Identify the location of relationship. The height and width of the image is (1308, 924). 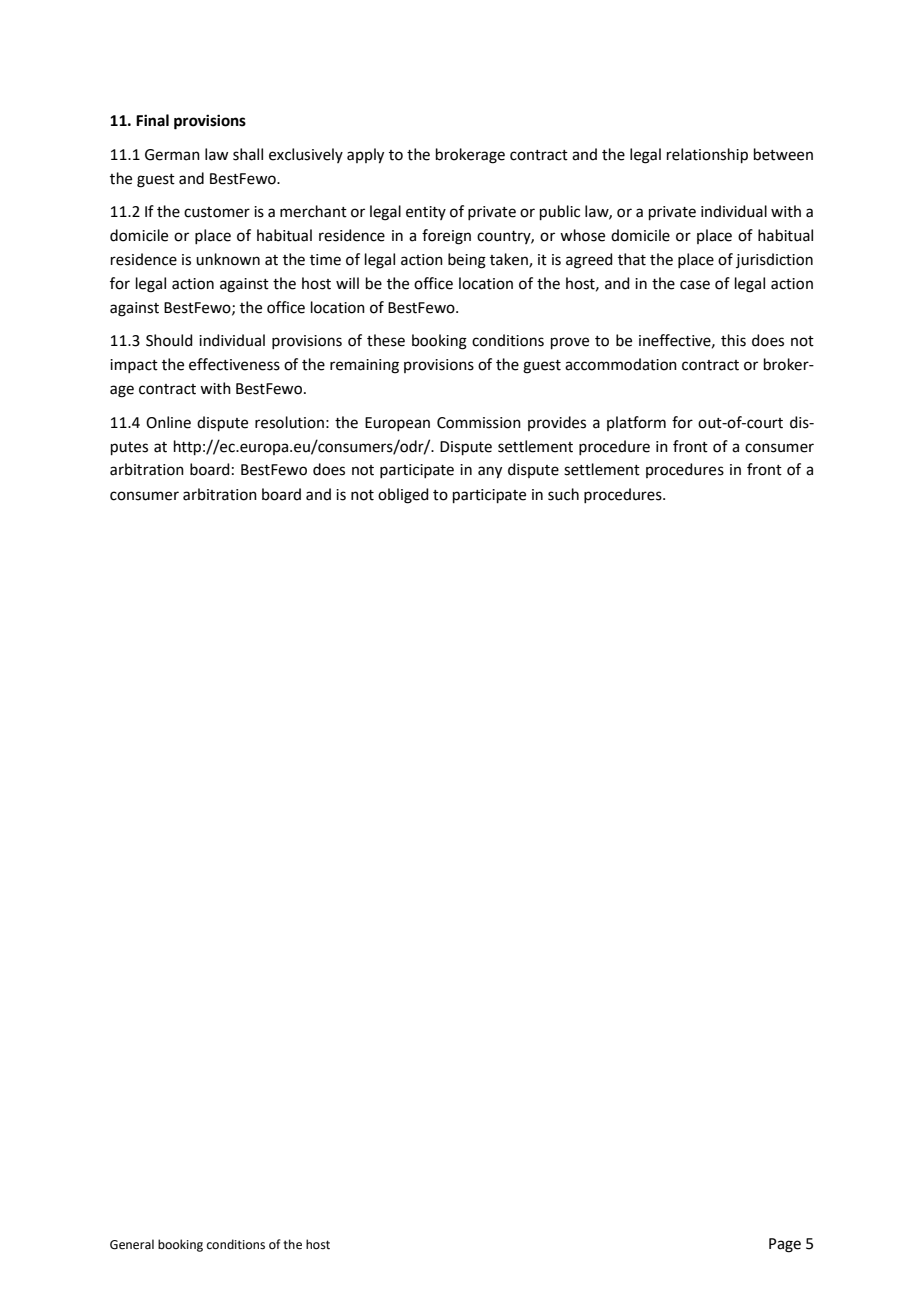
(707, 155).
